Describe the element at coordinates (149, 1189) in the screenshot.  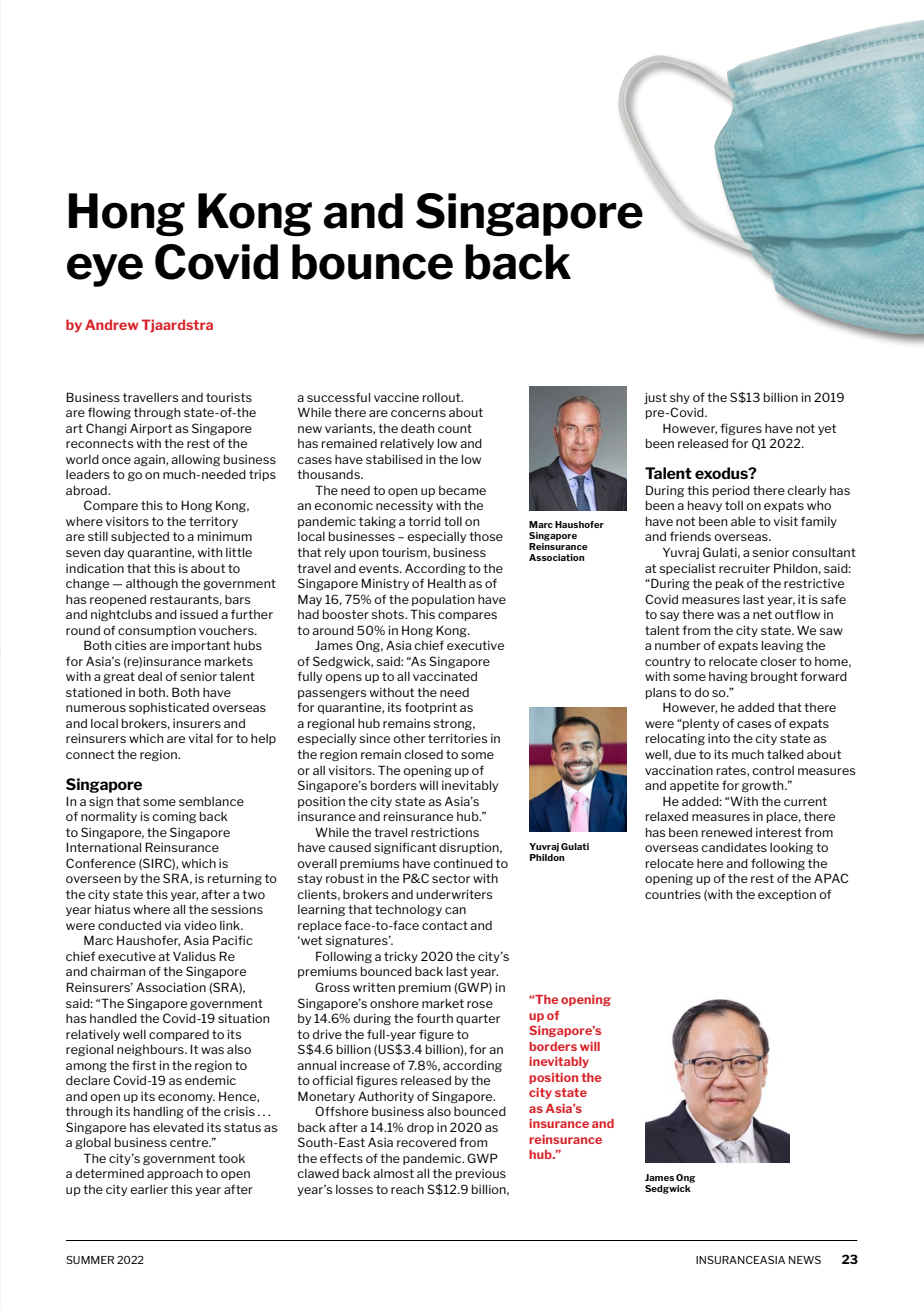
I see `earlier` at that location.
